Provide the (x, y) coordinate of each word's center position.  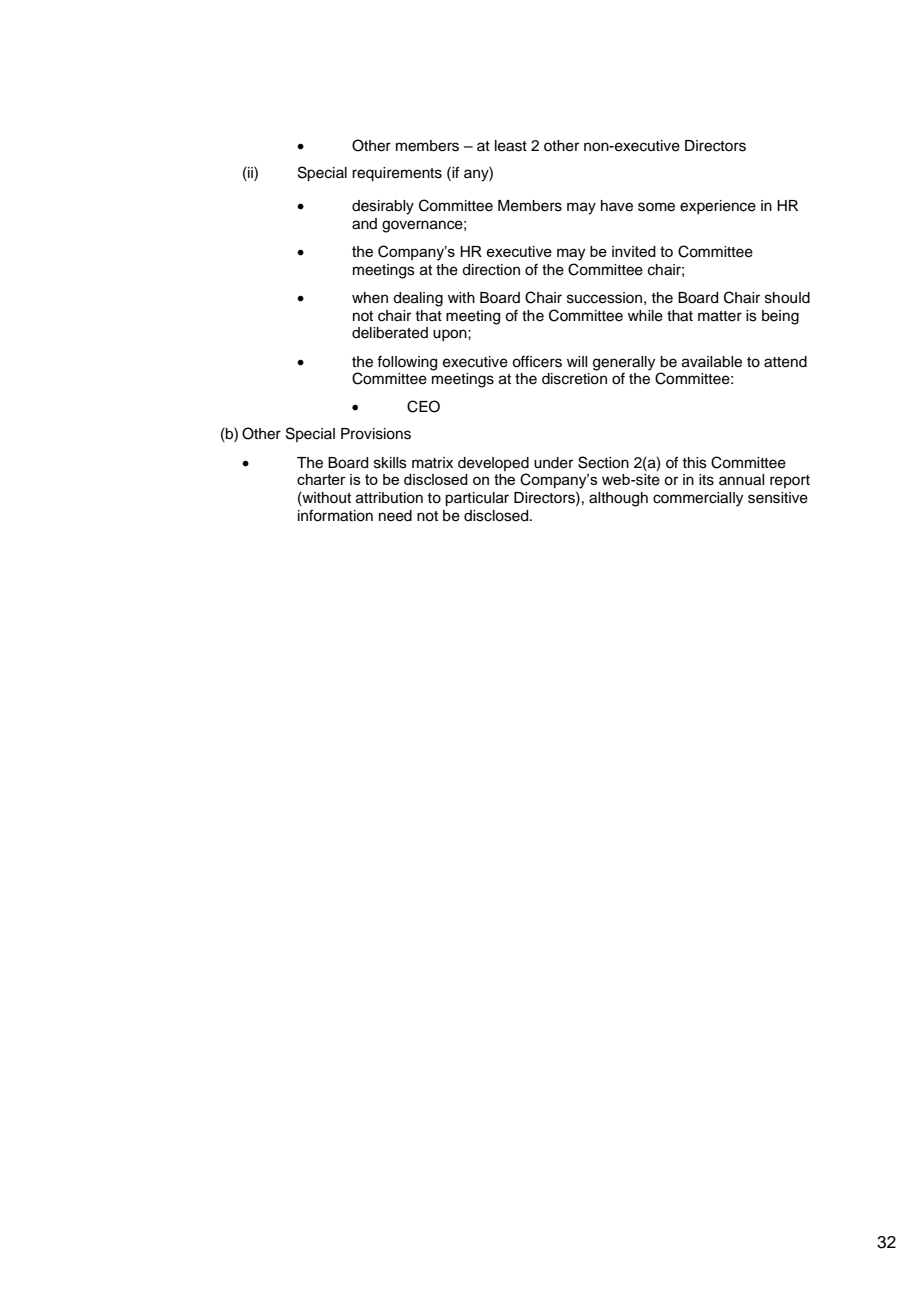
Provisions (376, 434)
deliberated (390, 333)
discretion (574, 379)
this (694, 463)
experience (718, 207)
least (511, 146)
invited (634, 251)
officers (537, 361)
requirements (397, 174)
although (618, 499)
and (364, 224)
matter (720, 316)
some (656, 207)
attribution (389, 498)
